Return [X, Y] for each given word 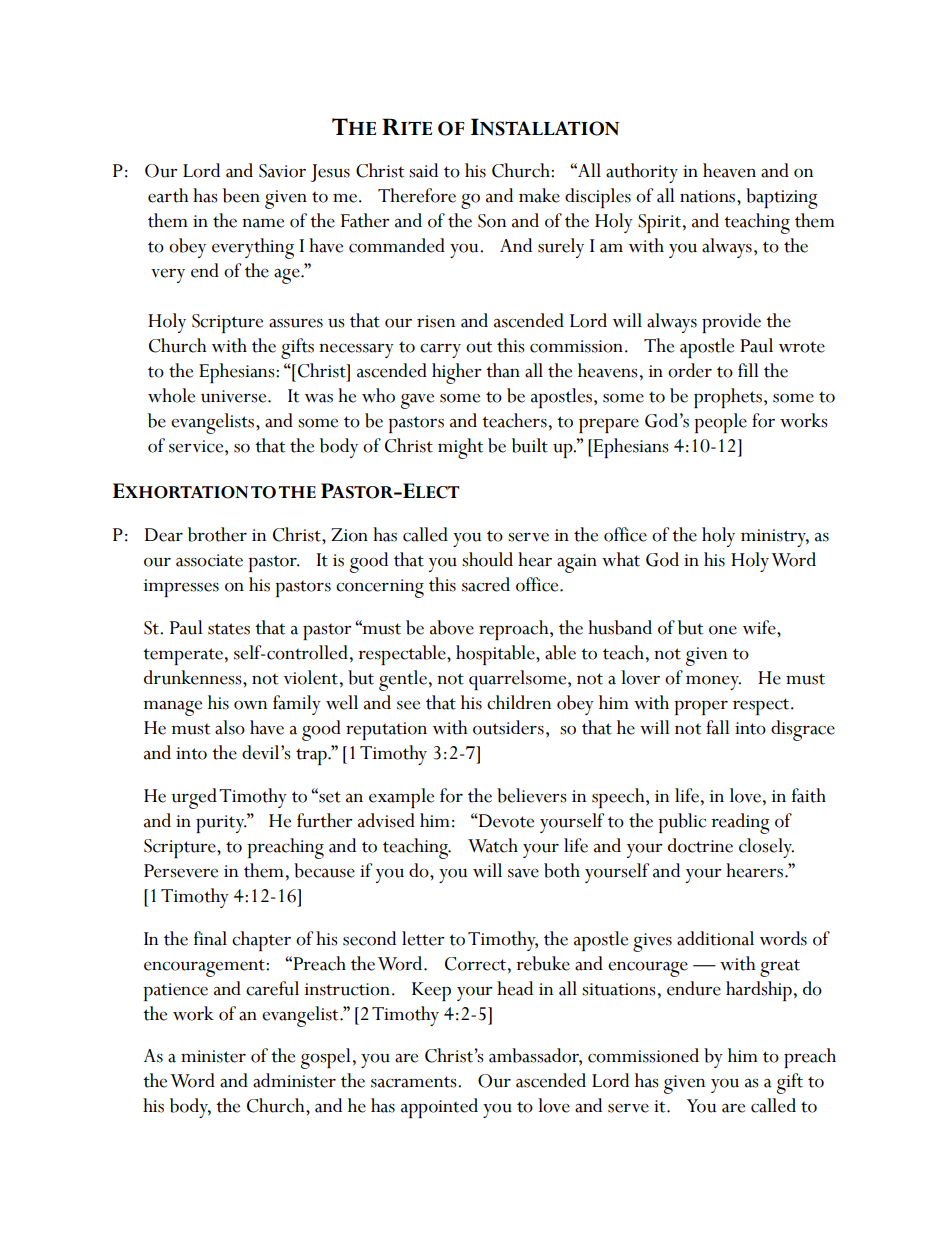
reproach [515, 630]
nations [709, 196]
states [229, 629]
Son [492, 221]
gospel [326, 1058]
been [241, 195]
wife [760, 627]
